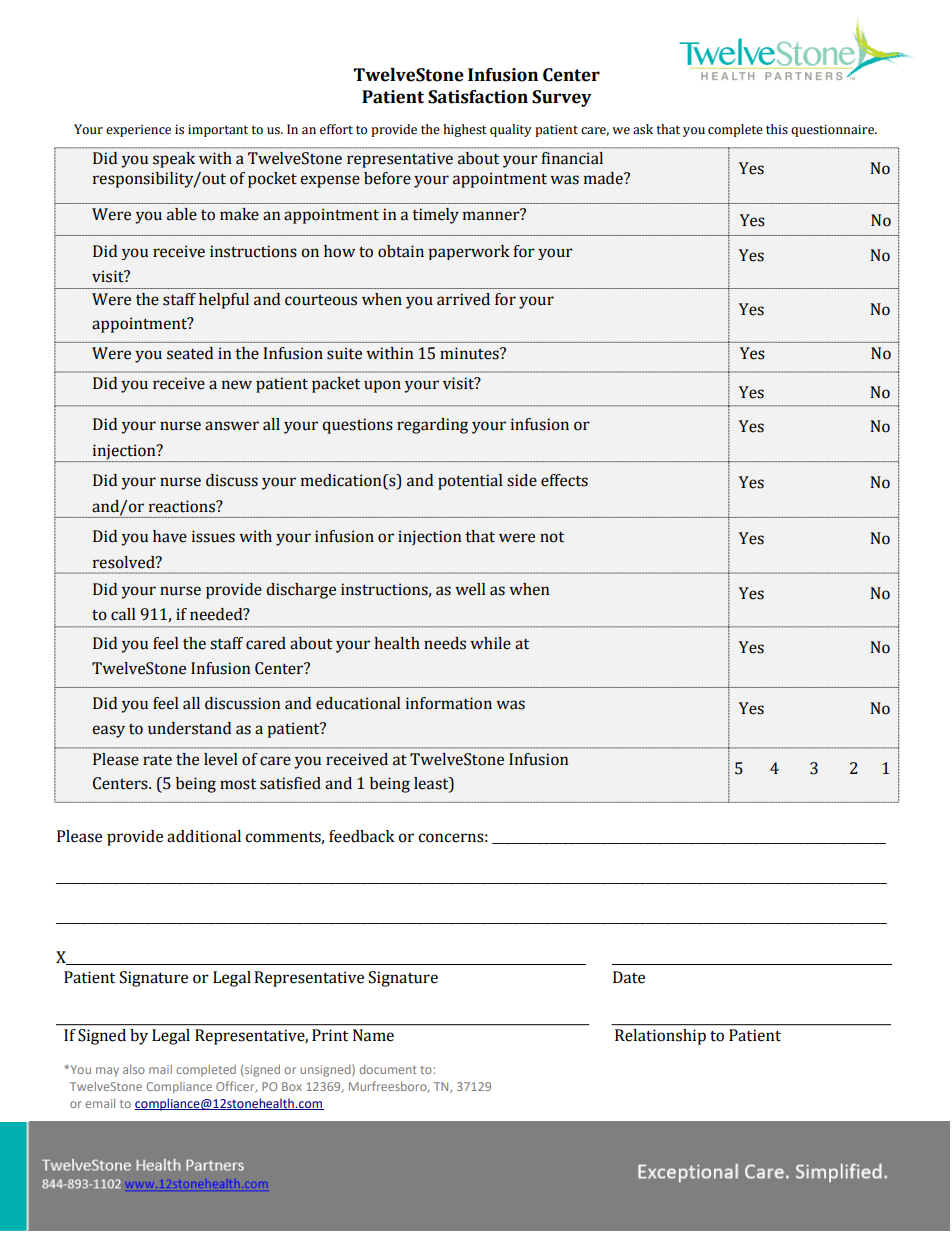 This screenshot has width=952, height=1233. Describe the element at coordinates (189, 728) in the screenshot. I see `understand` at that location.
